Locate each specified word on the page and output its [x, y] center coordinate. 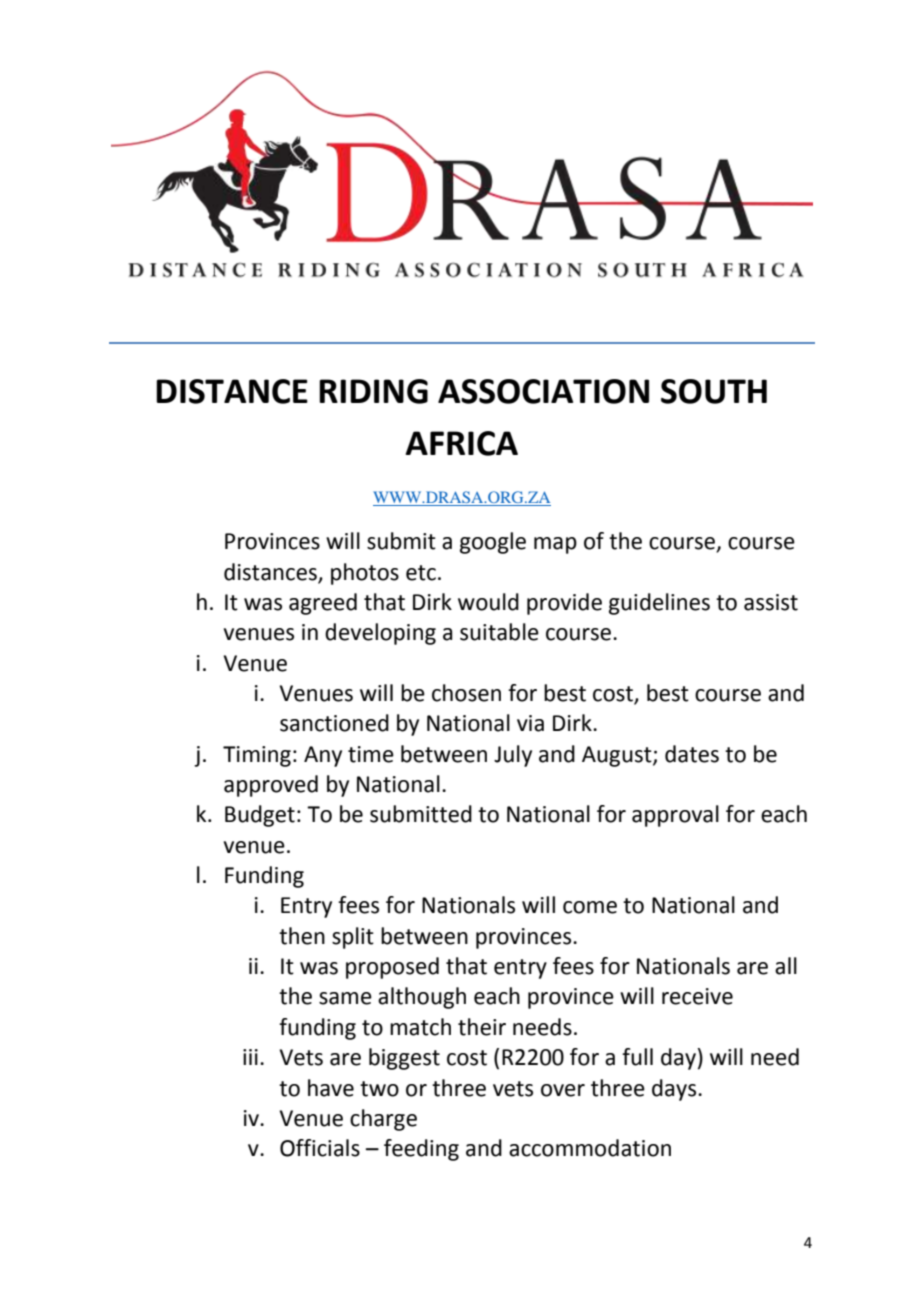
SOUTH [714, 391]
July [513, 756]
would [488, 602]
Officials [320, 1148]
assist [771, 602]
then [302, 936]
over [563, 1090]
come [590, 907]
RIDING [373, 391]
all [786, 966]
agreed [323, 604]
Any [323, 756]
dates [692, 754]
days [675, 1090]
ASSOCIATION [543, 391]
